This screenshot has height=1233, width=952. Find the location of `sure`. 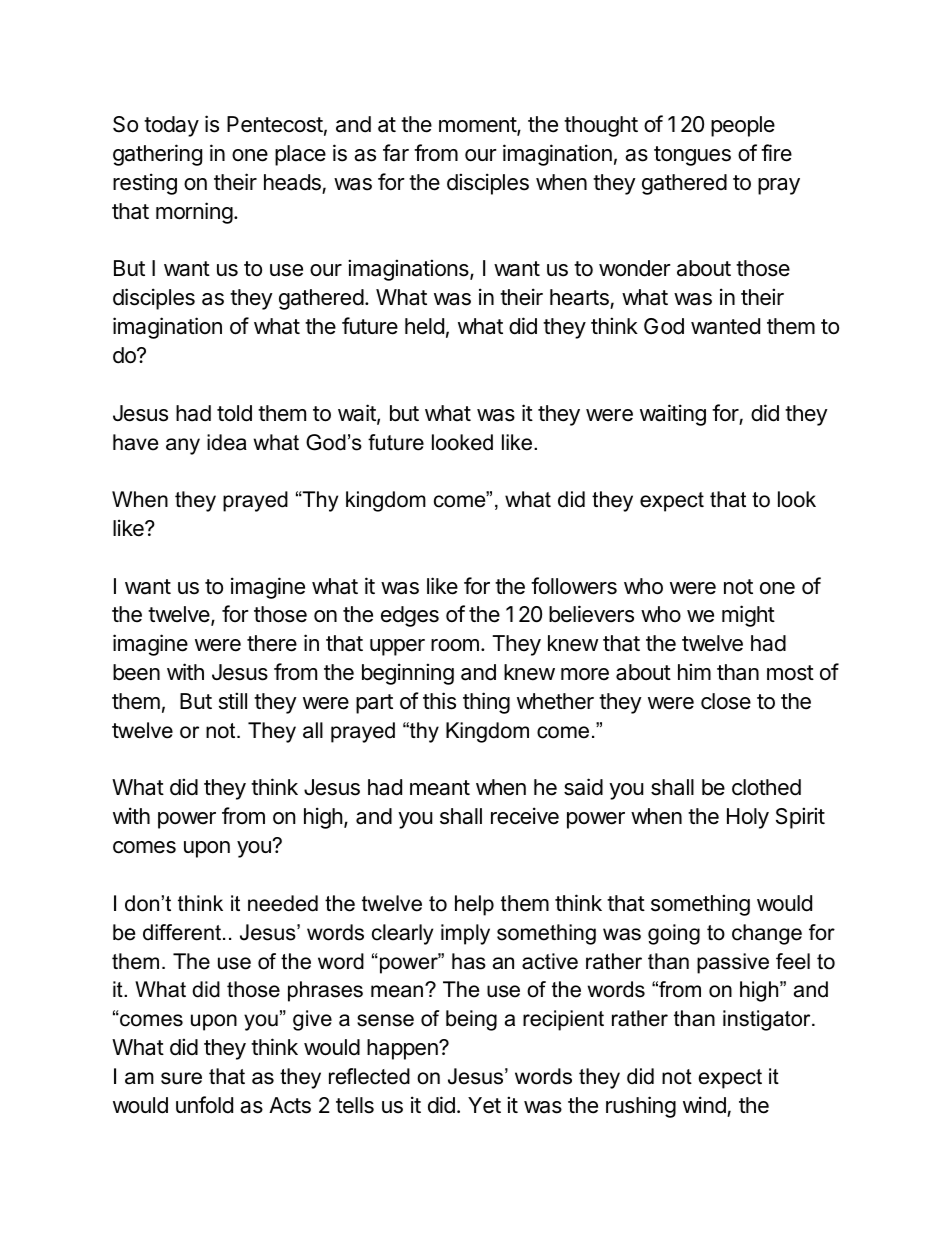

sure is located at coordinates (181, 1078).
